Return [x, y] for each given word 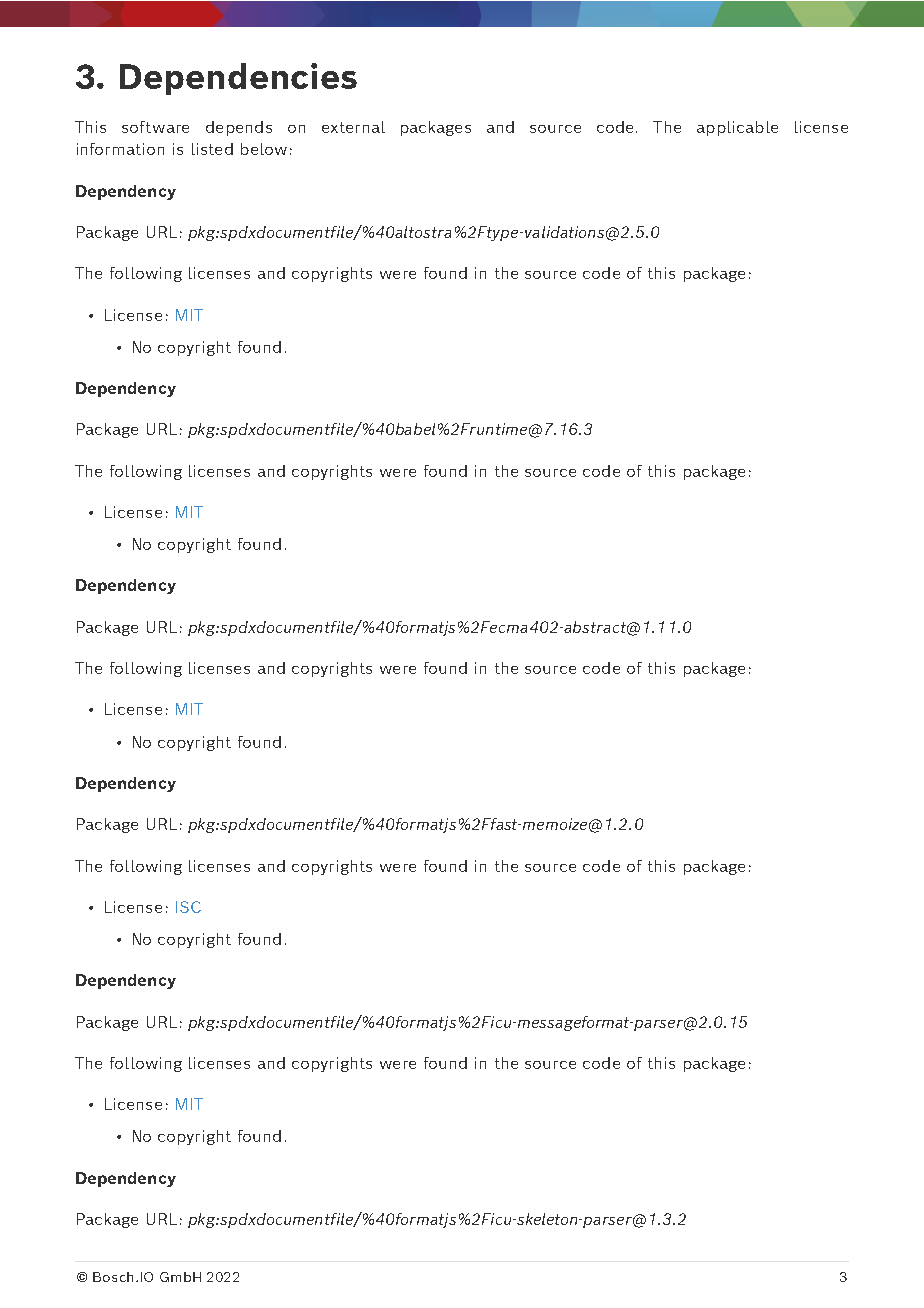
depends [239, 128]
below [264, 149]
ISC [188, 907]
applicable [737, 128]
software [155, 127]
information [120, 149]
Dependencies [238, 79]
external [353, 127]
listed [212, 149]
